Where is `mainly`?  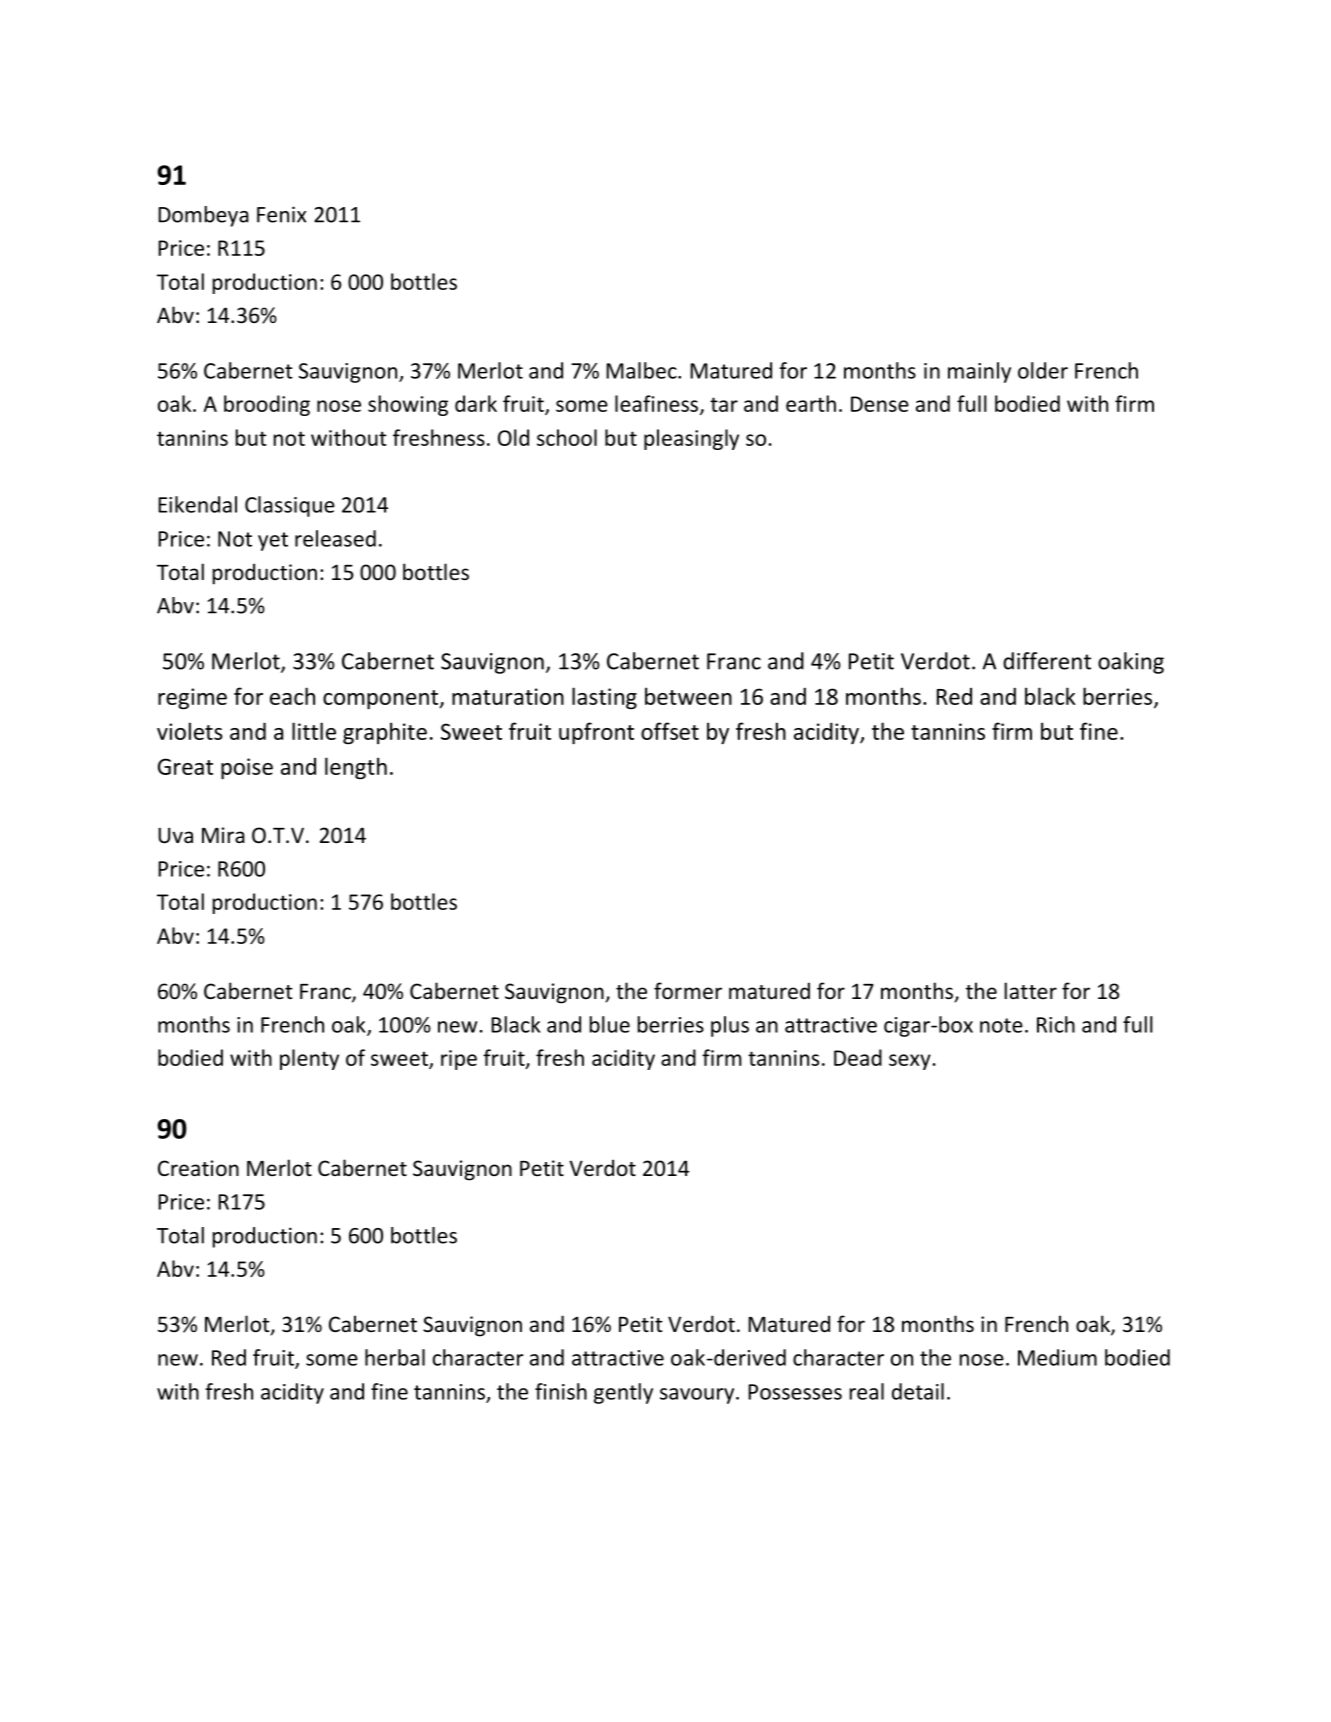 mainly is located at coordinates (979, 372).
